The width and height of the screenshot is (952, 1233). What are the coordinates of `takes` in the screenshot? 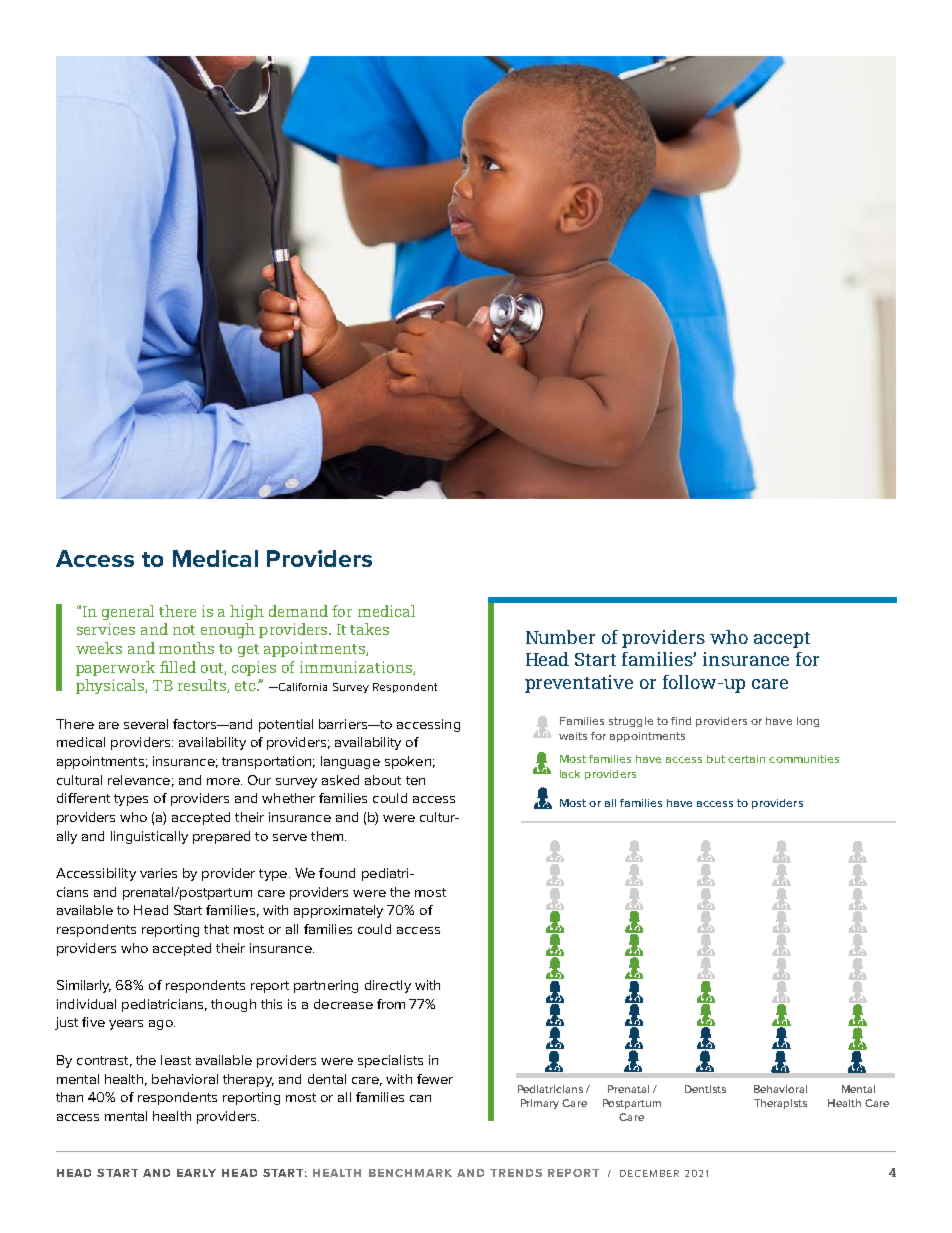 It's located at (369, 629).
